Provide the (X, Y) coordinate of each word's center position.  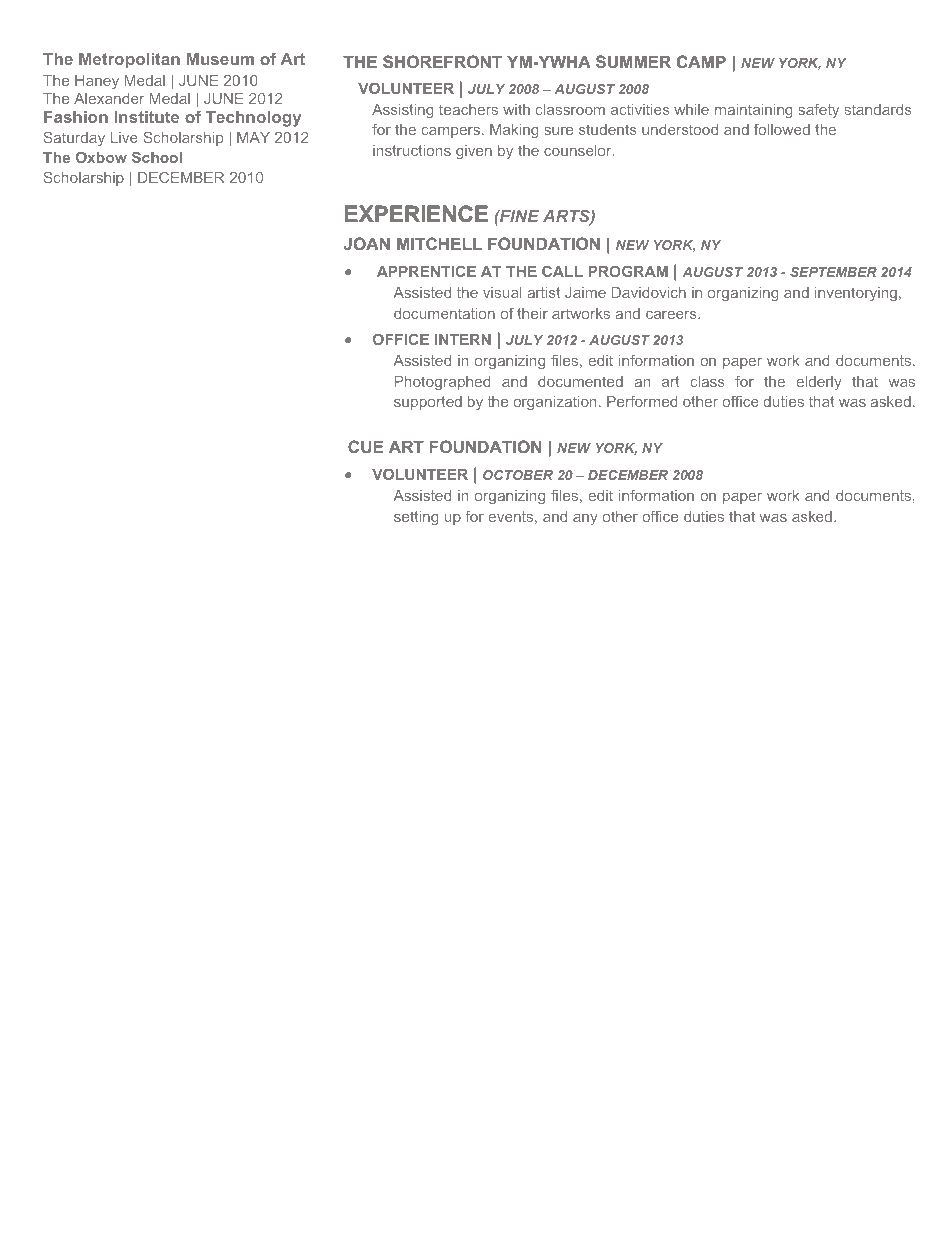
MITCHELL (439, 243)
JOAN (366, 243)
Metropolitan (129, 61)
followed (782, 129)
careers (672, 315)
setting (416, 518)
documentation (444, 313)
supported (428, 403)
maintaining (754, 111)
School (157, 157)
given (474, 152)
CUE (365, 446)
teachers (468, 109)
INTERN (463, 339)
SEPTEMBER (833, 272)
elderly (819, 383)
